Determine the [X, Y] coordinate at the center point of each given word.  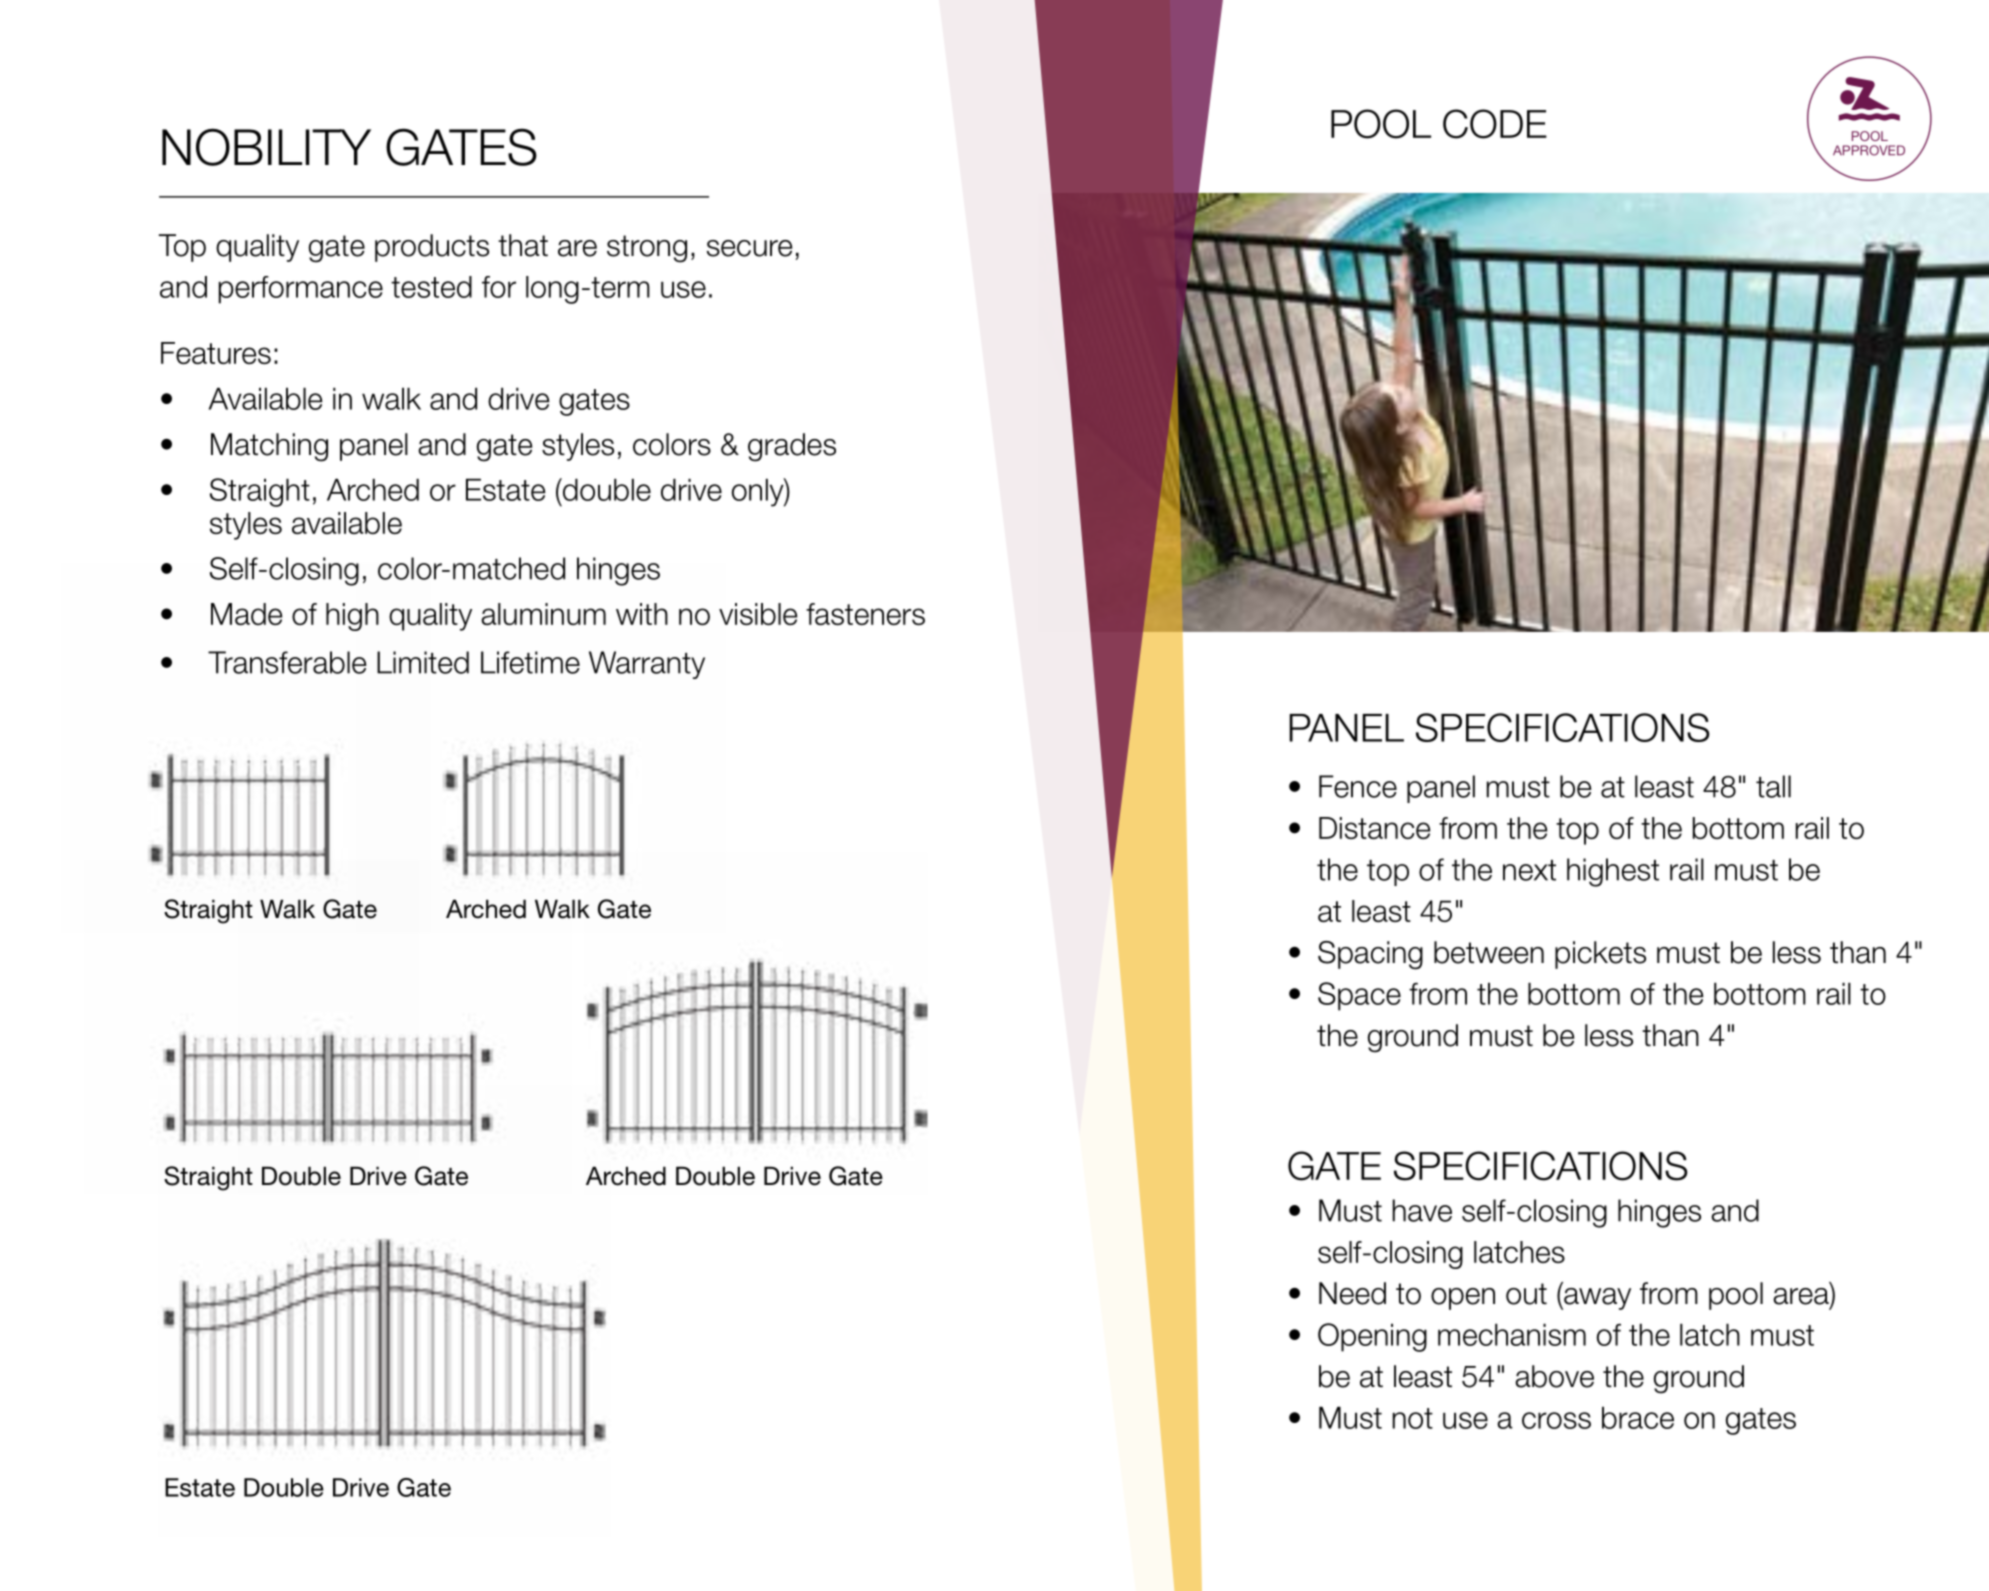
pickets [1600, 955]
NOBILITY [266, 147]
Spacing [1370, 955]
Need [1352, 1293]
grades [792, 447]
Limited [423, 662]
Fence [1358, 786]
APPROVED [1869, 150]
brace [1638, 1417]
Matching [269, 447]
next [1529, 870]
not [1412, 1418]
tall [1773, 786]
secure [749, 248]
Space [1359, 996]
